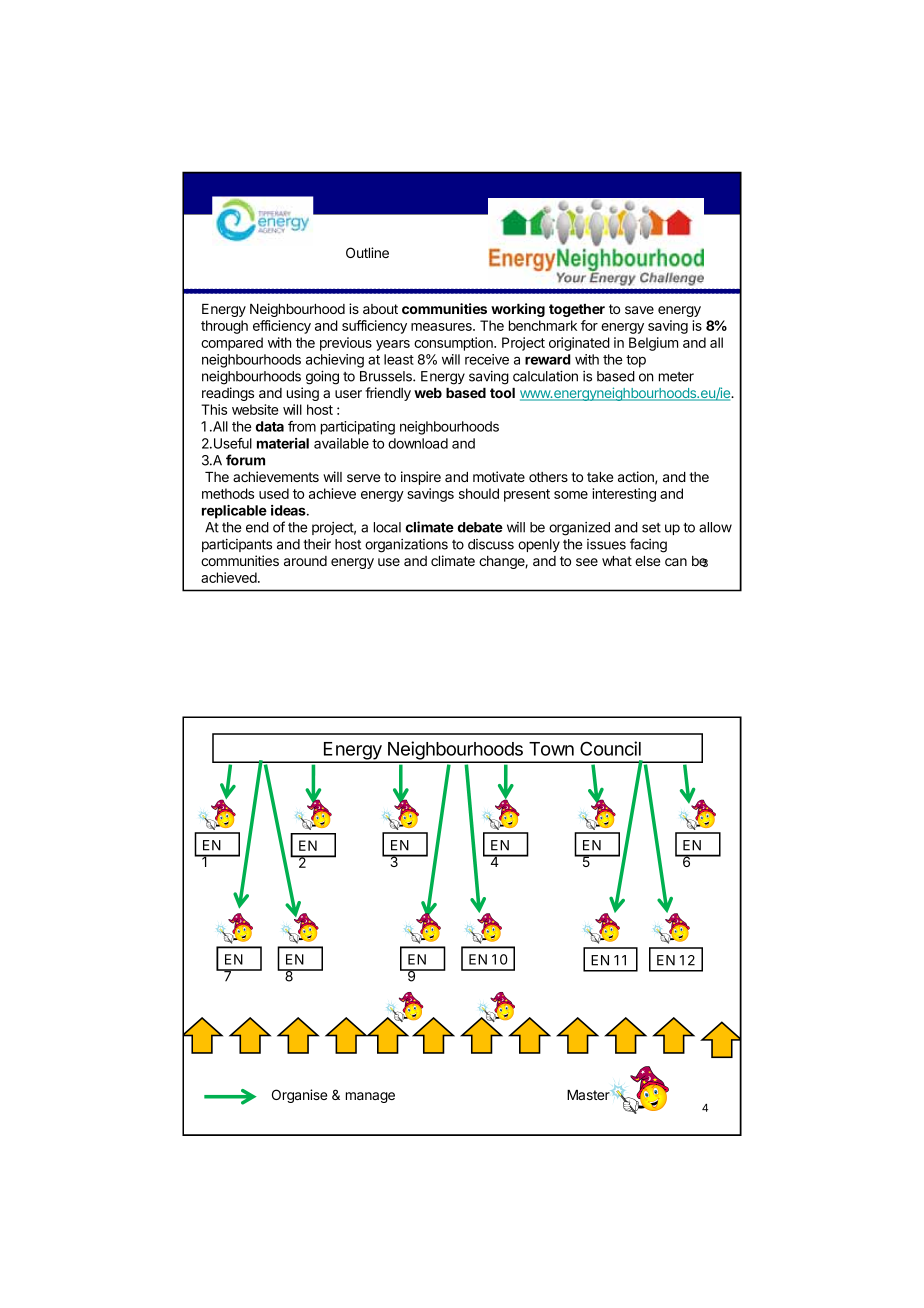  Describe the element at coordinates (610, 748) in the page. I see `Council` at that location.
